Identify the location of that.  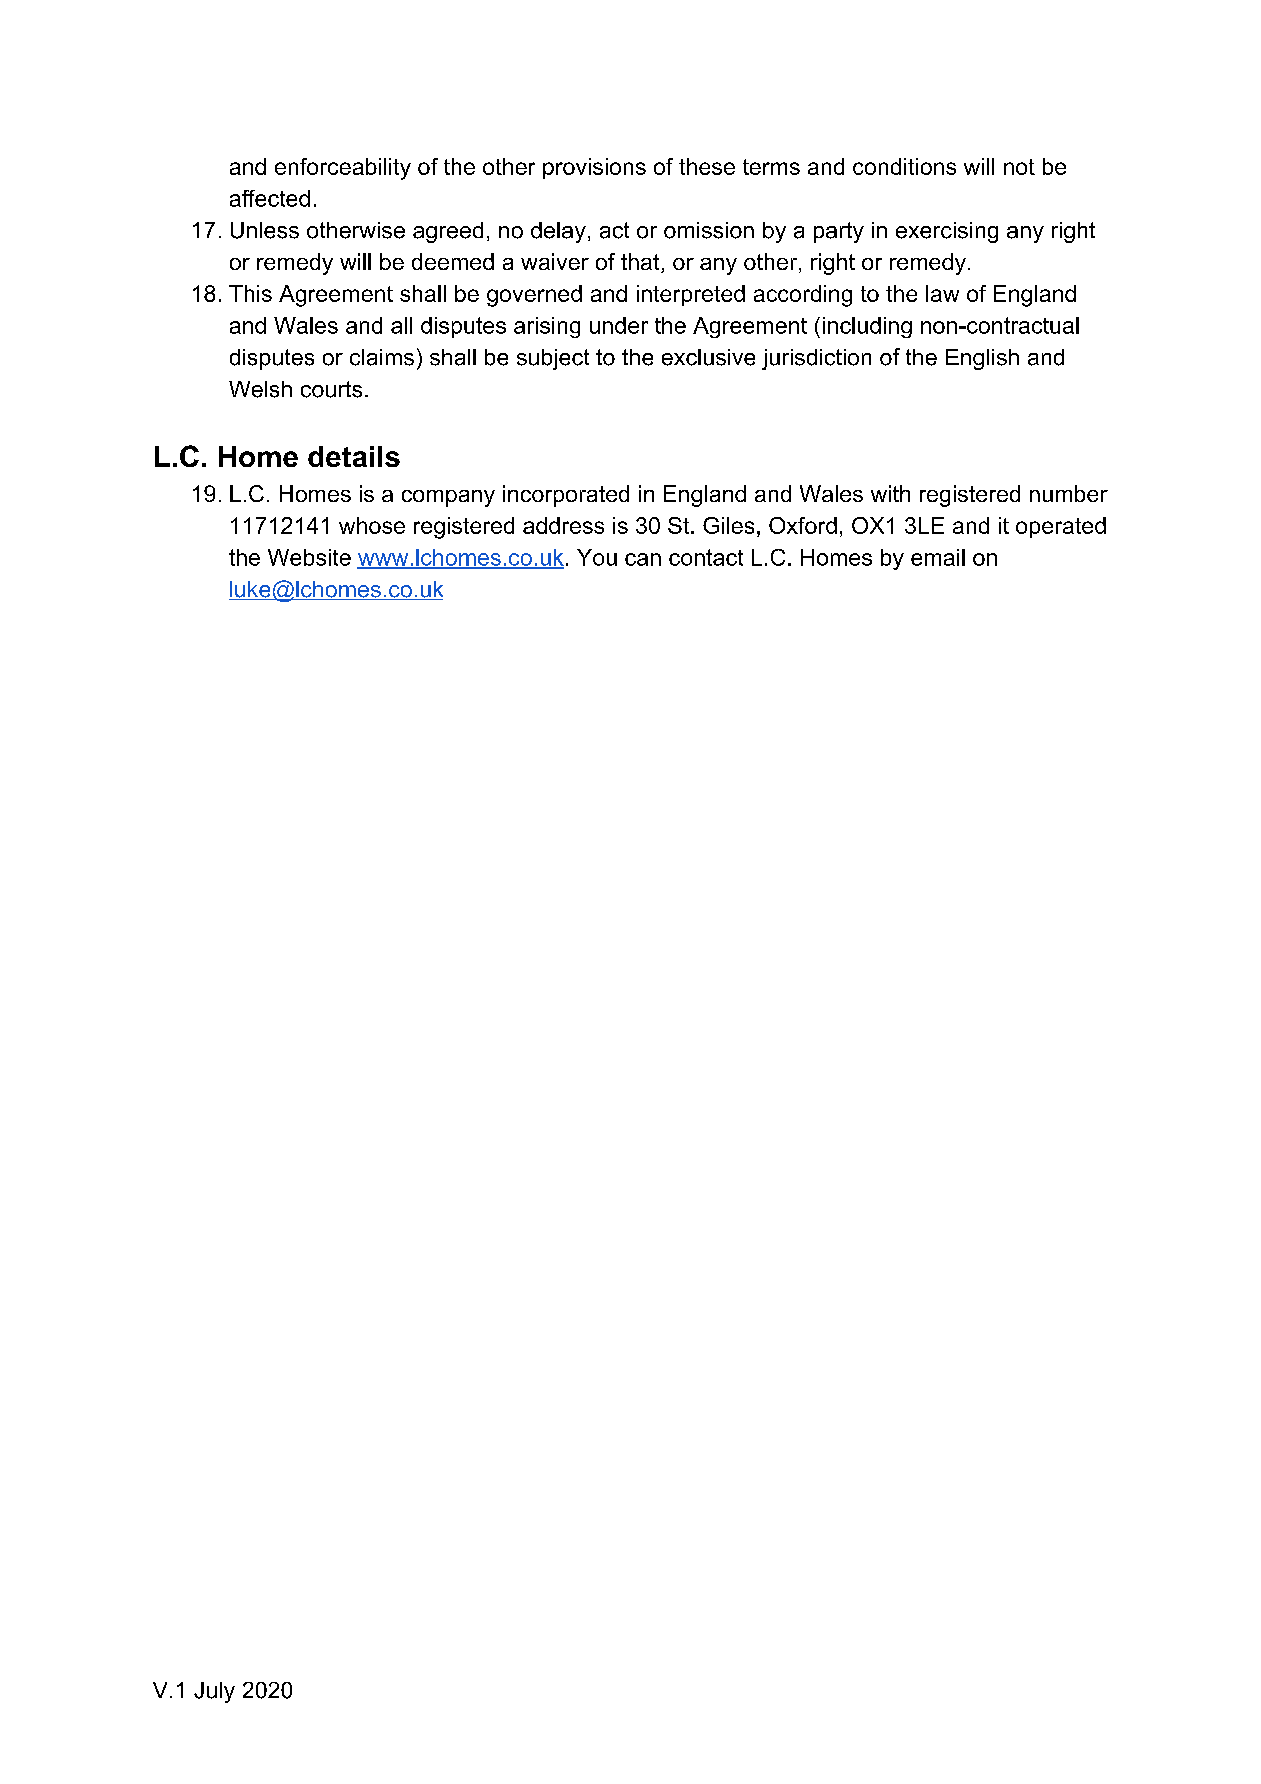
(641, 263).
